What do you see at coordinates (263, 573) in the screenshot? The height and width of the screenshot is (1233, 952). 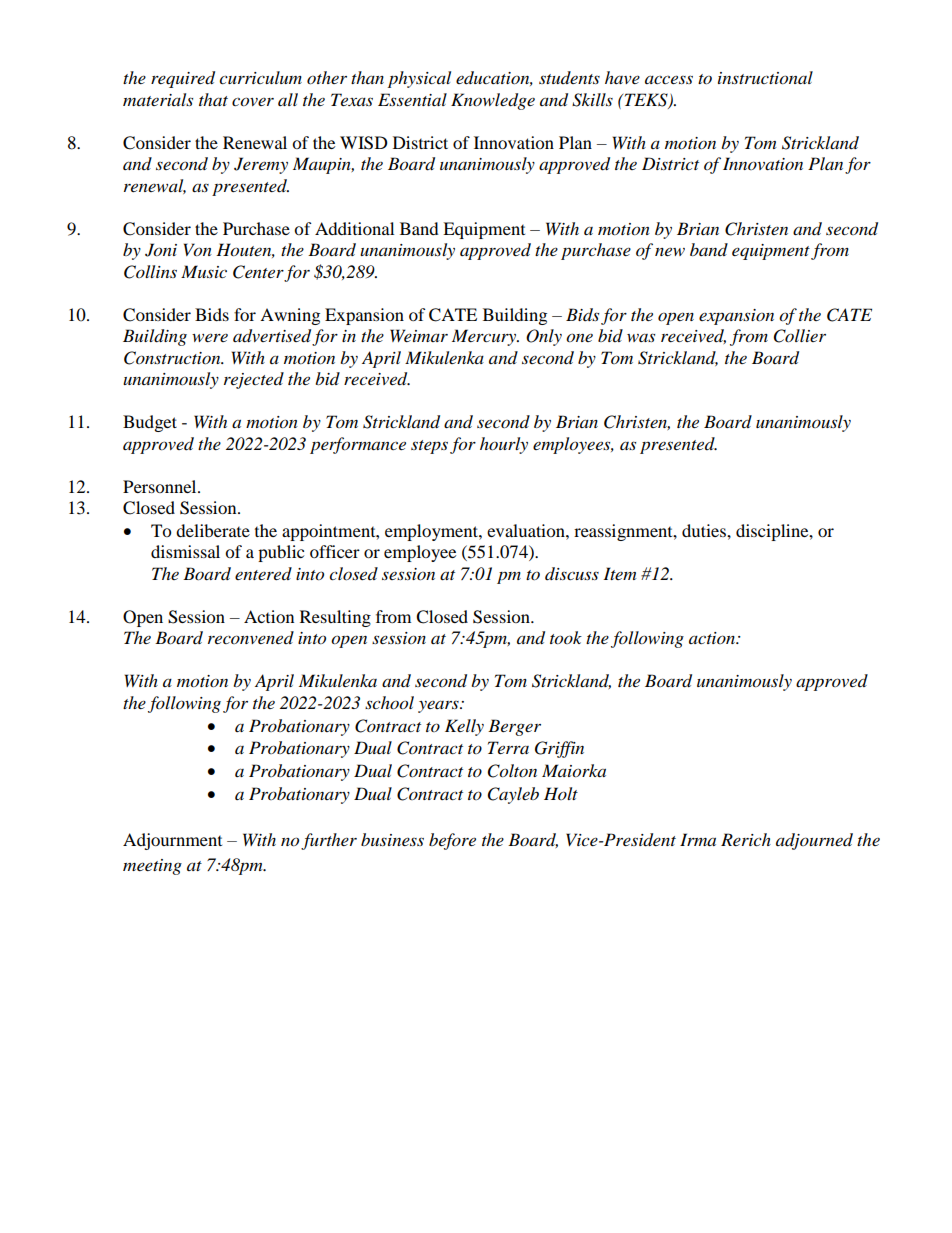 I see `entered` at bounding box center [263, 573].
